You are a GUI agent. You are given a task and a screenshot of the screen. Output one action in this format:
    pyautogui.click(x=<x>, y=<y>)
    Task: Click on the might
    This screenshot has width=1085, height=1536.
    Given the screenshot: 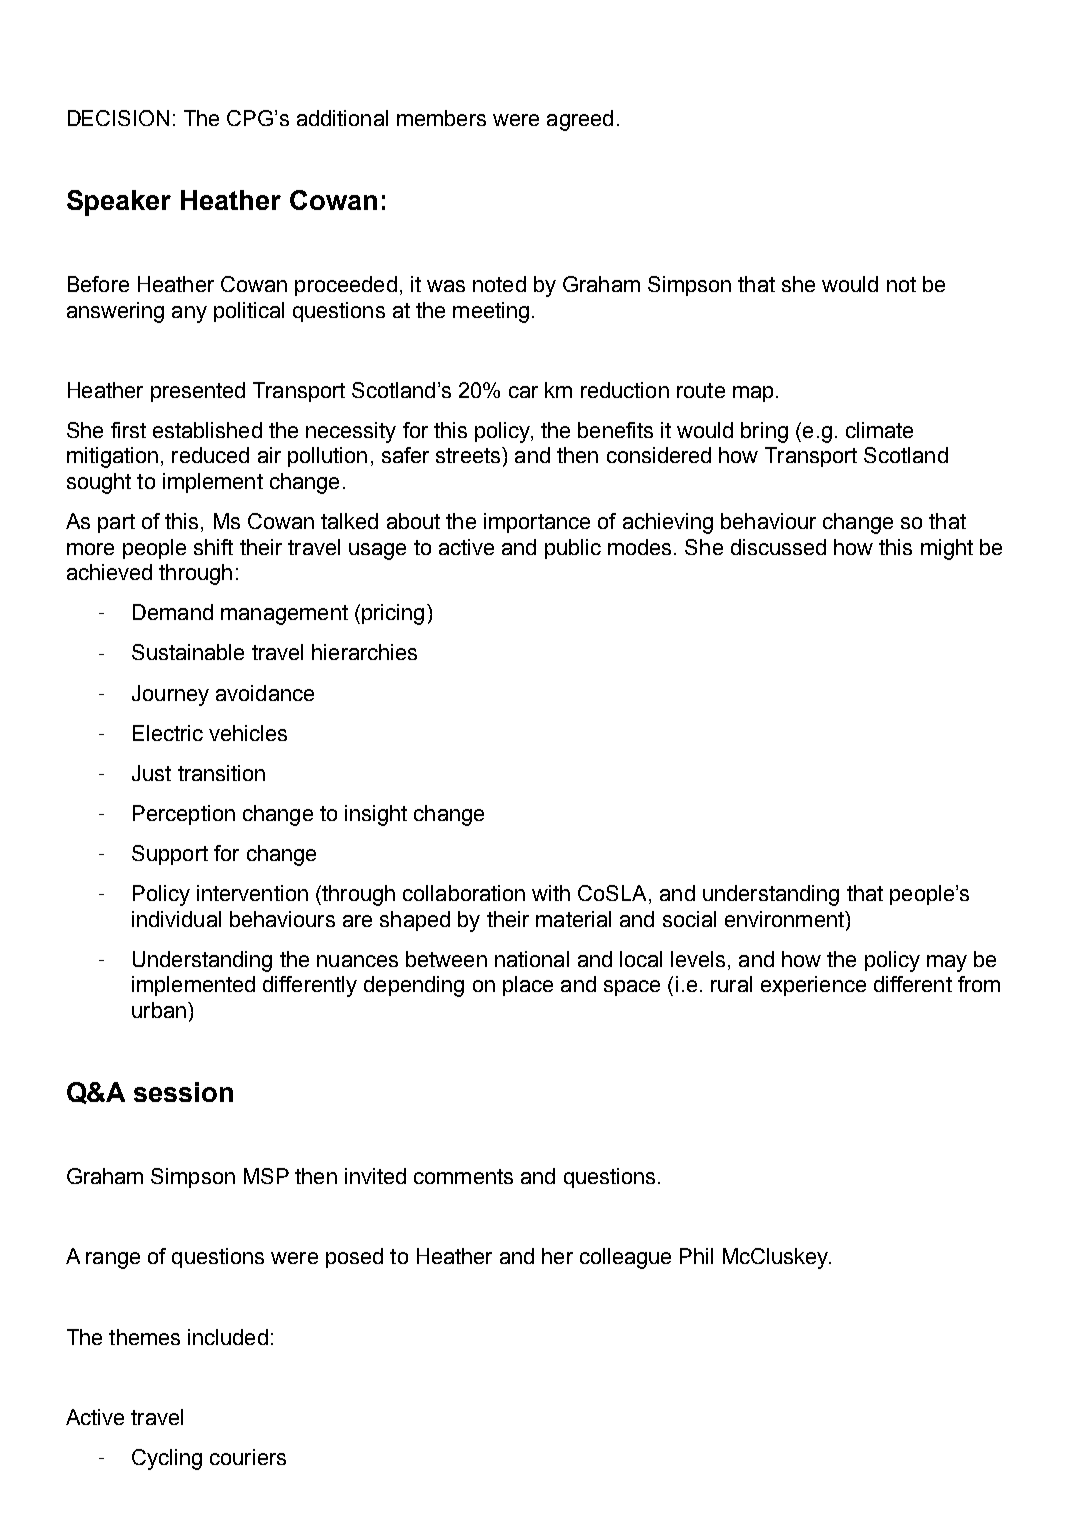 What is the action you would take?
    pyautogui.click(x=947, y=549)
